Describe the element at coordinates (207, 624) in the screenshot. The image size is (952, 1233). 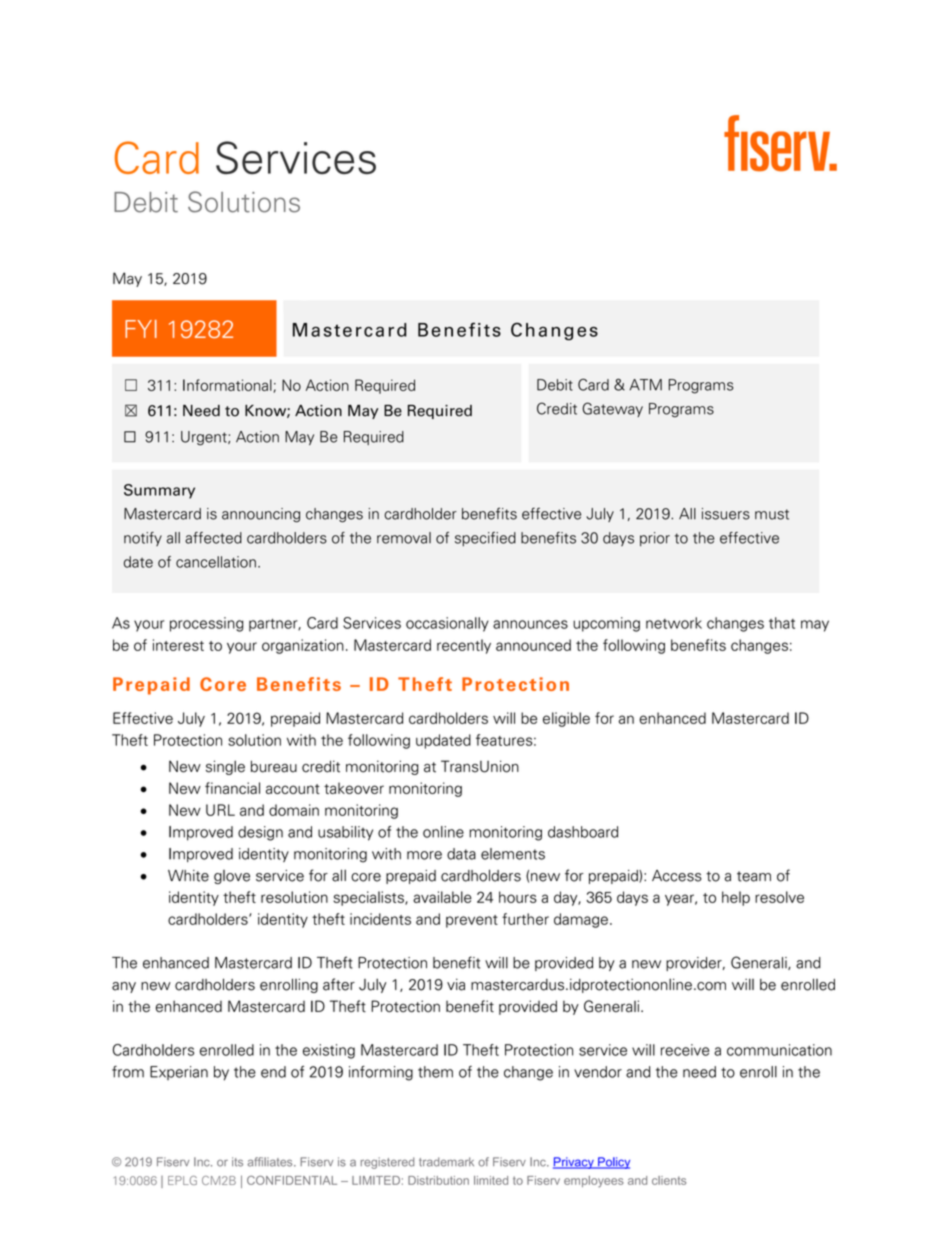
I see `processing` at that location.
